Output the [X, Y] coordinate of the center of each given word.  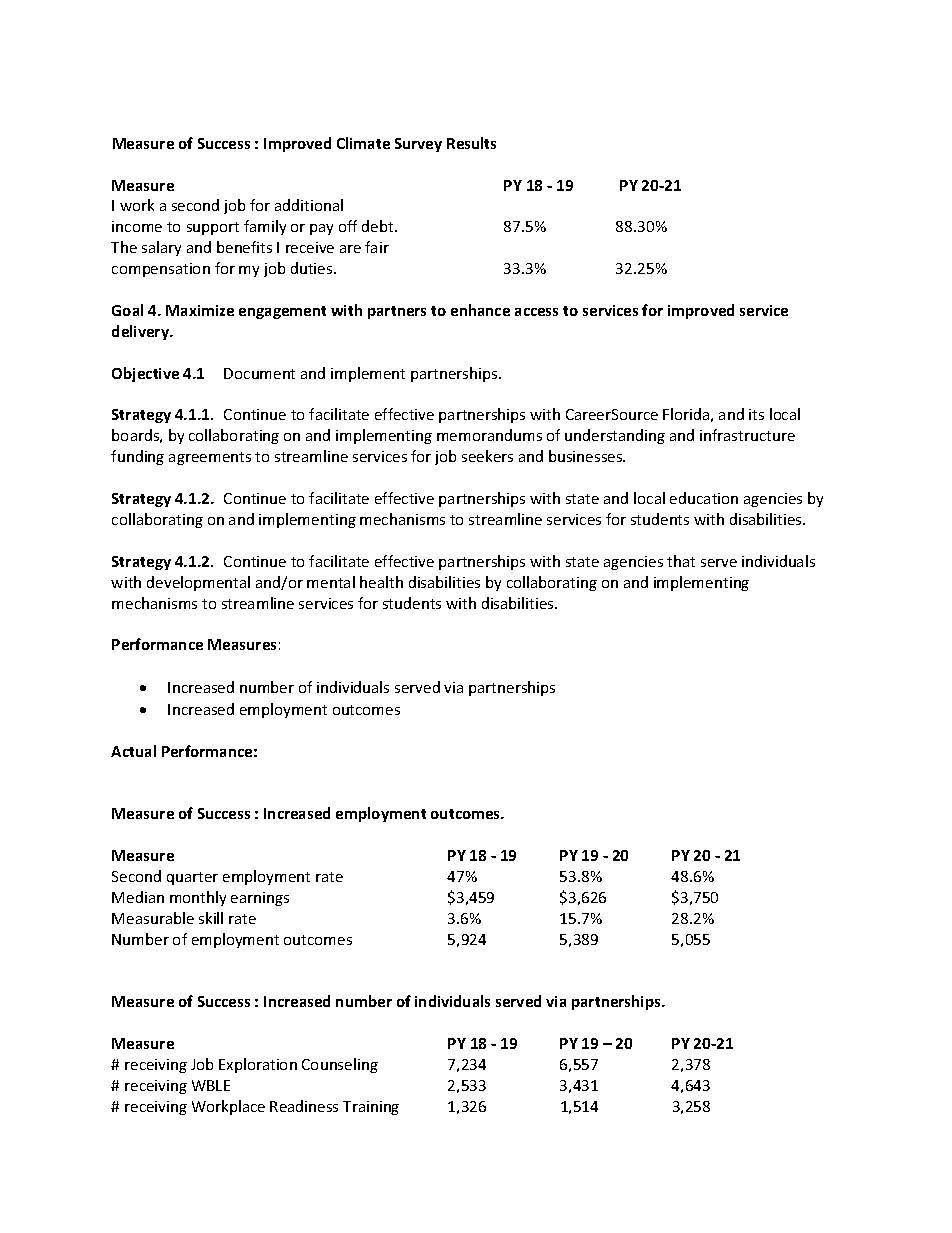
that [681, 561]
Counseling [340, 1065]
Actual [133, 751]
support [213, 228]
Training [371, 1108]
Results [471, 143]
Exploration [258, 1065]
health [381, 582]
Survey [418, 145]
